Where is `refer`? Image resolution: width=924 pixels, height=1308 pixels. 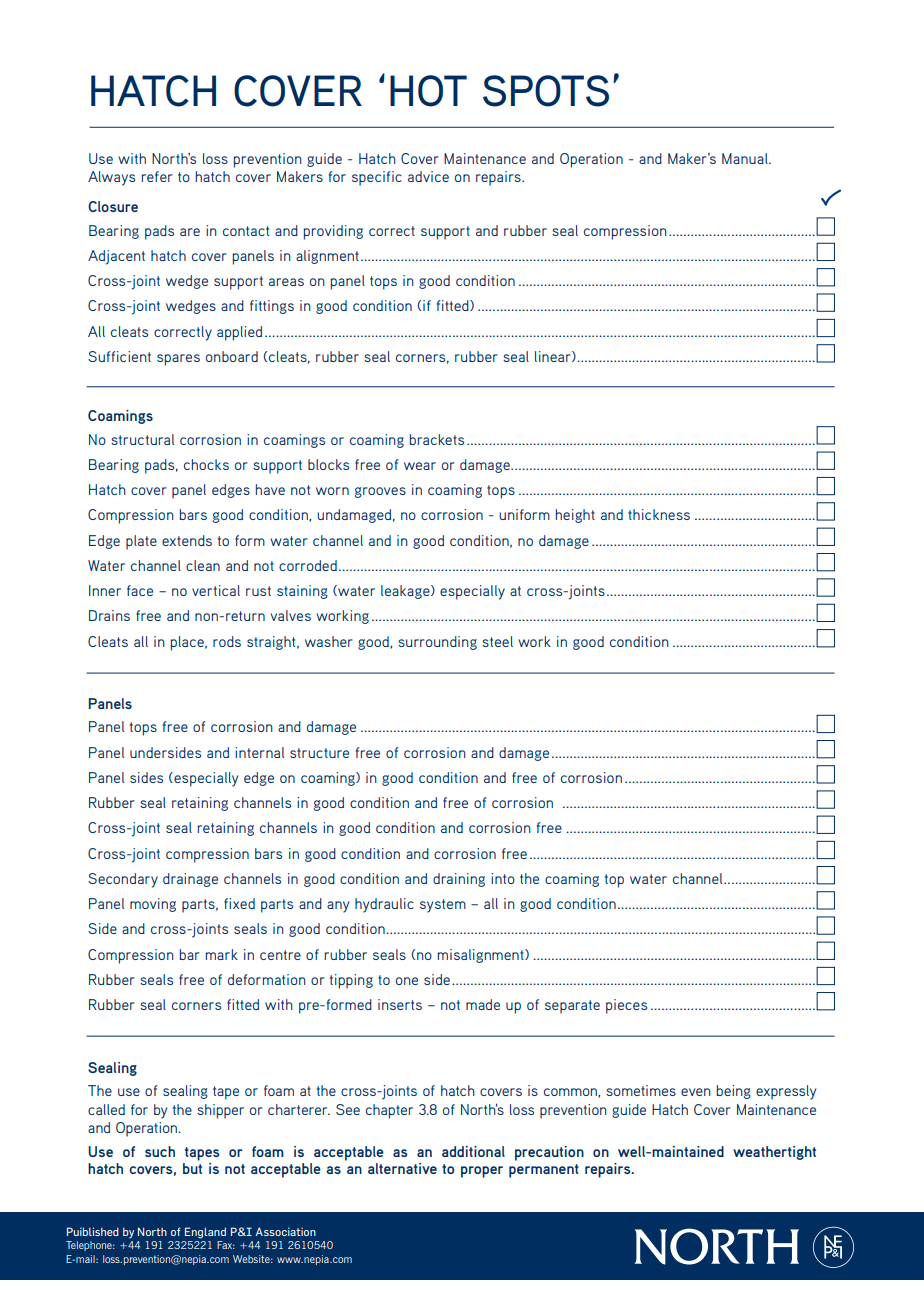 refer is located at coordinates (157, 176).
